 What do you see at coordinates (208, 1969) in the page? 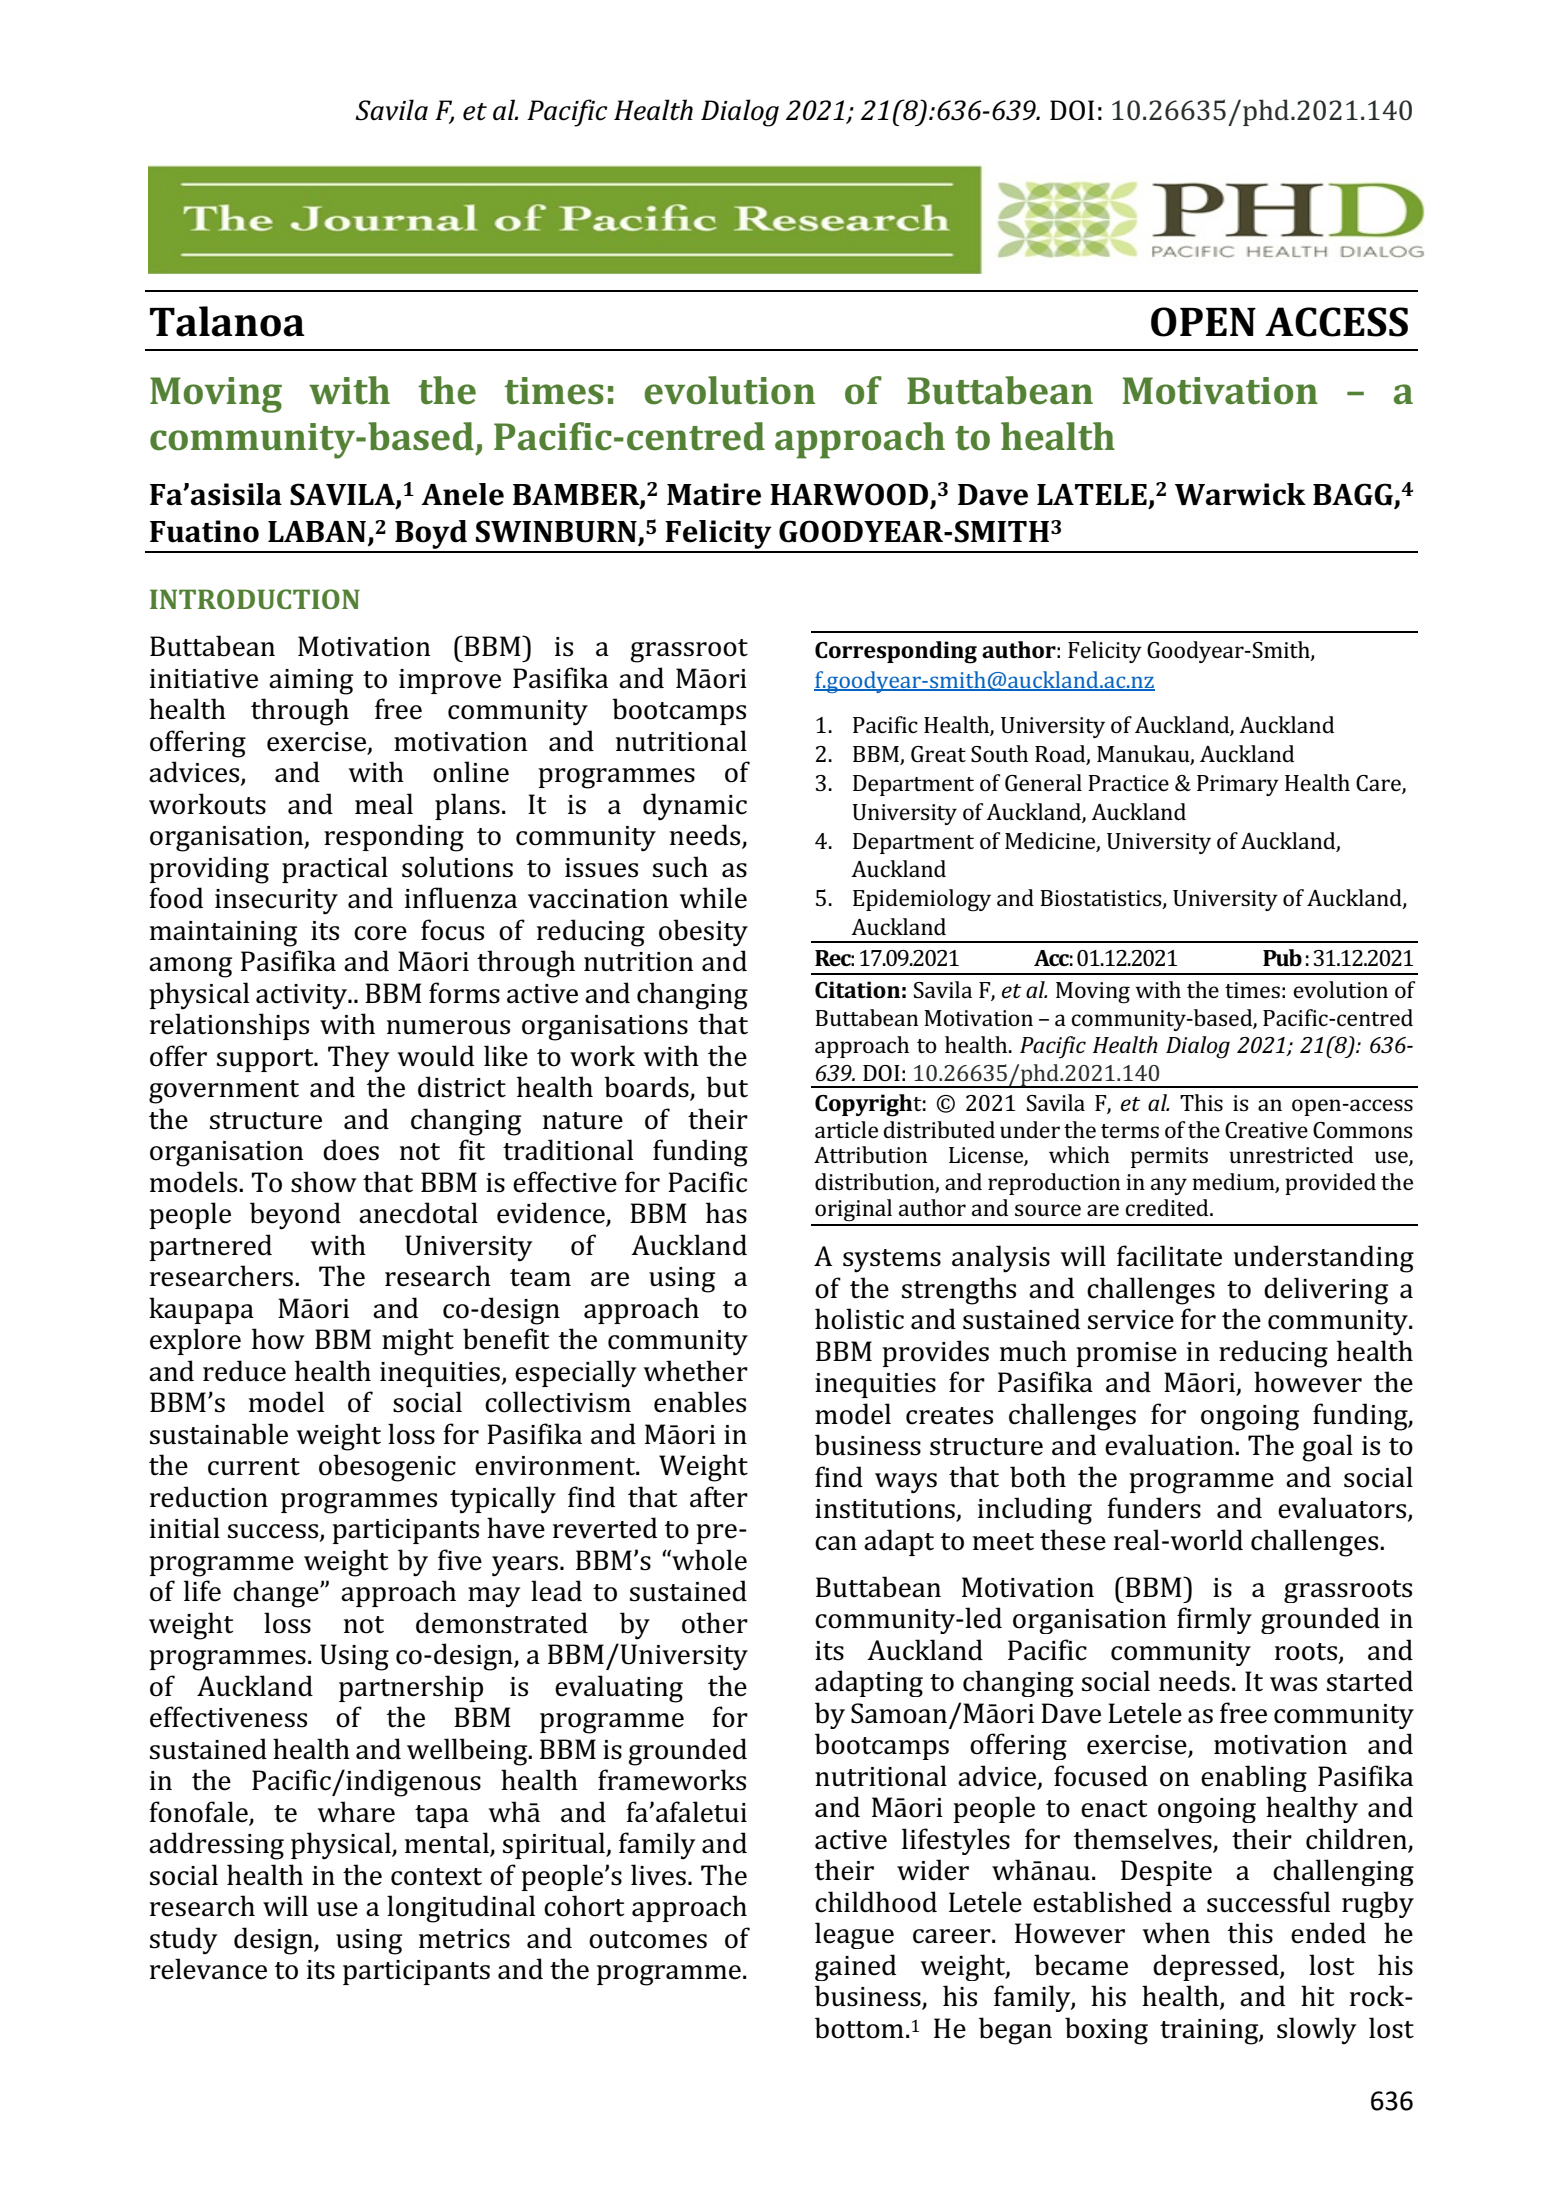
I see `relevance` at bounding box center [208, 1969].
